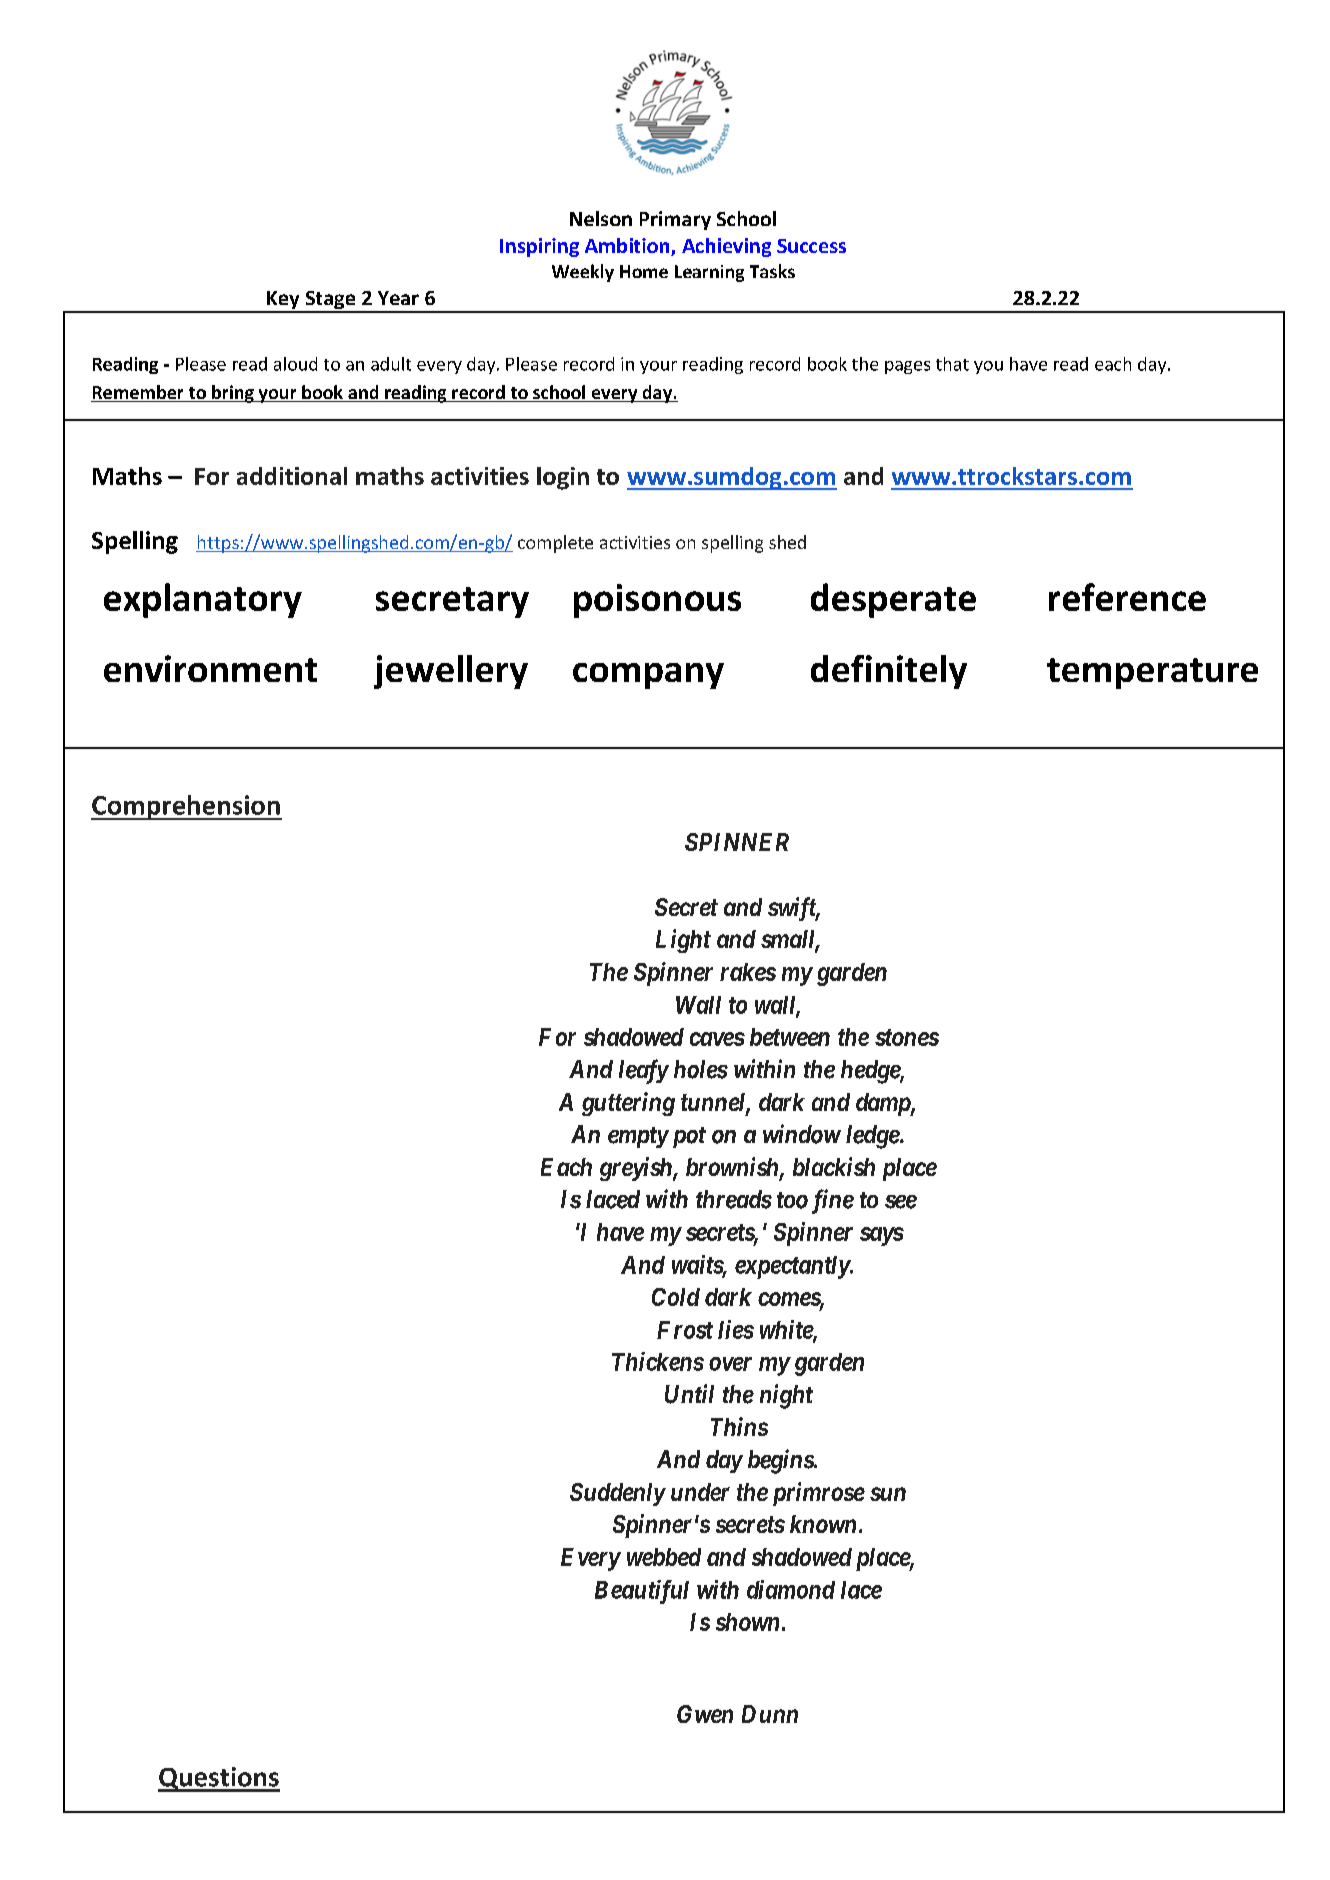  What do you see at coordinates (219, 1779) in the document?
I see `Questions` at bounding box center [219, 1779].
